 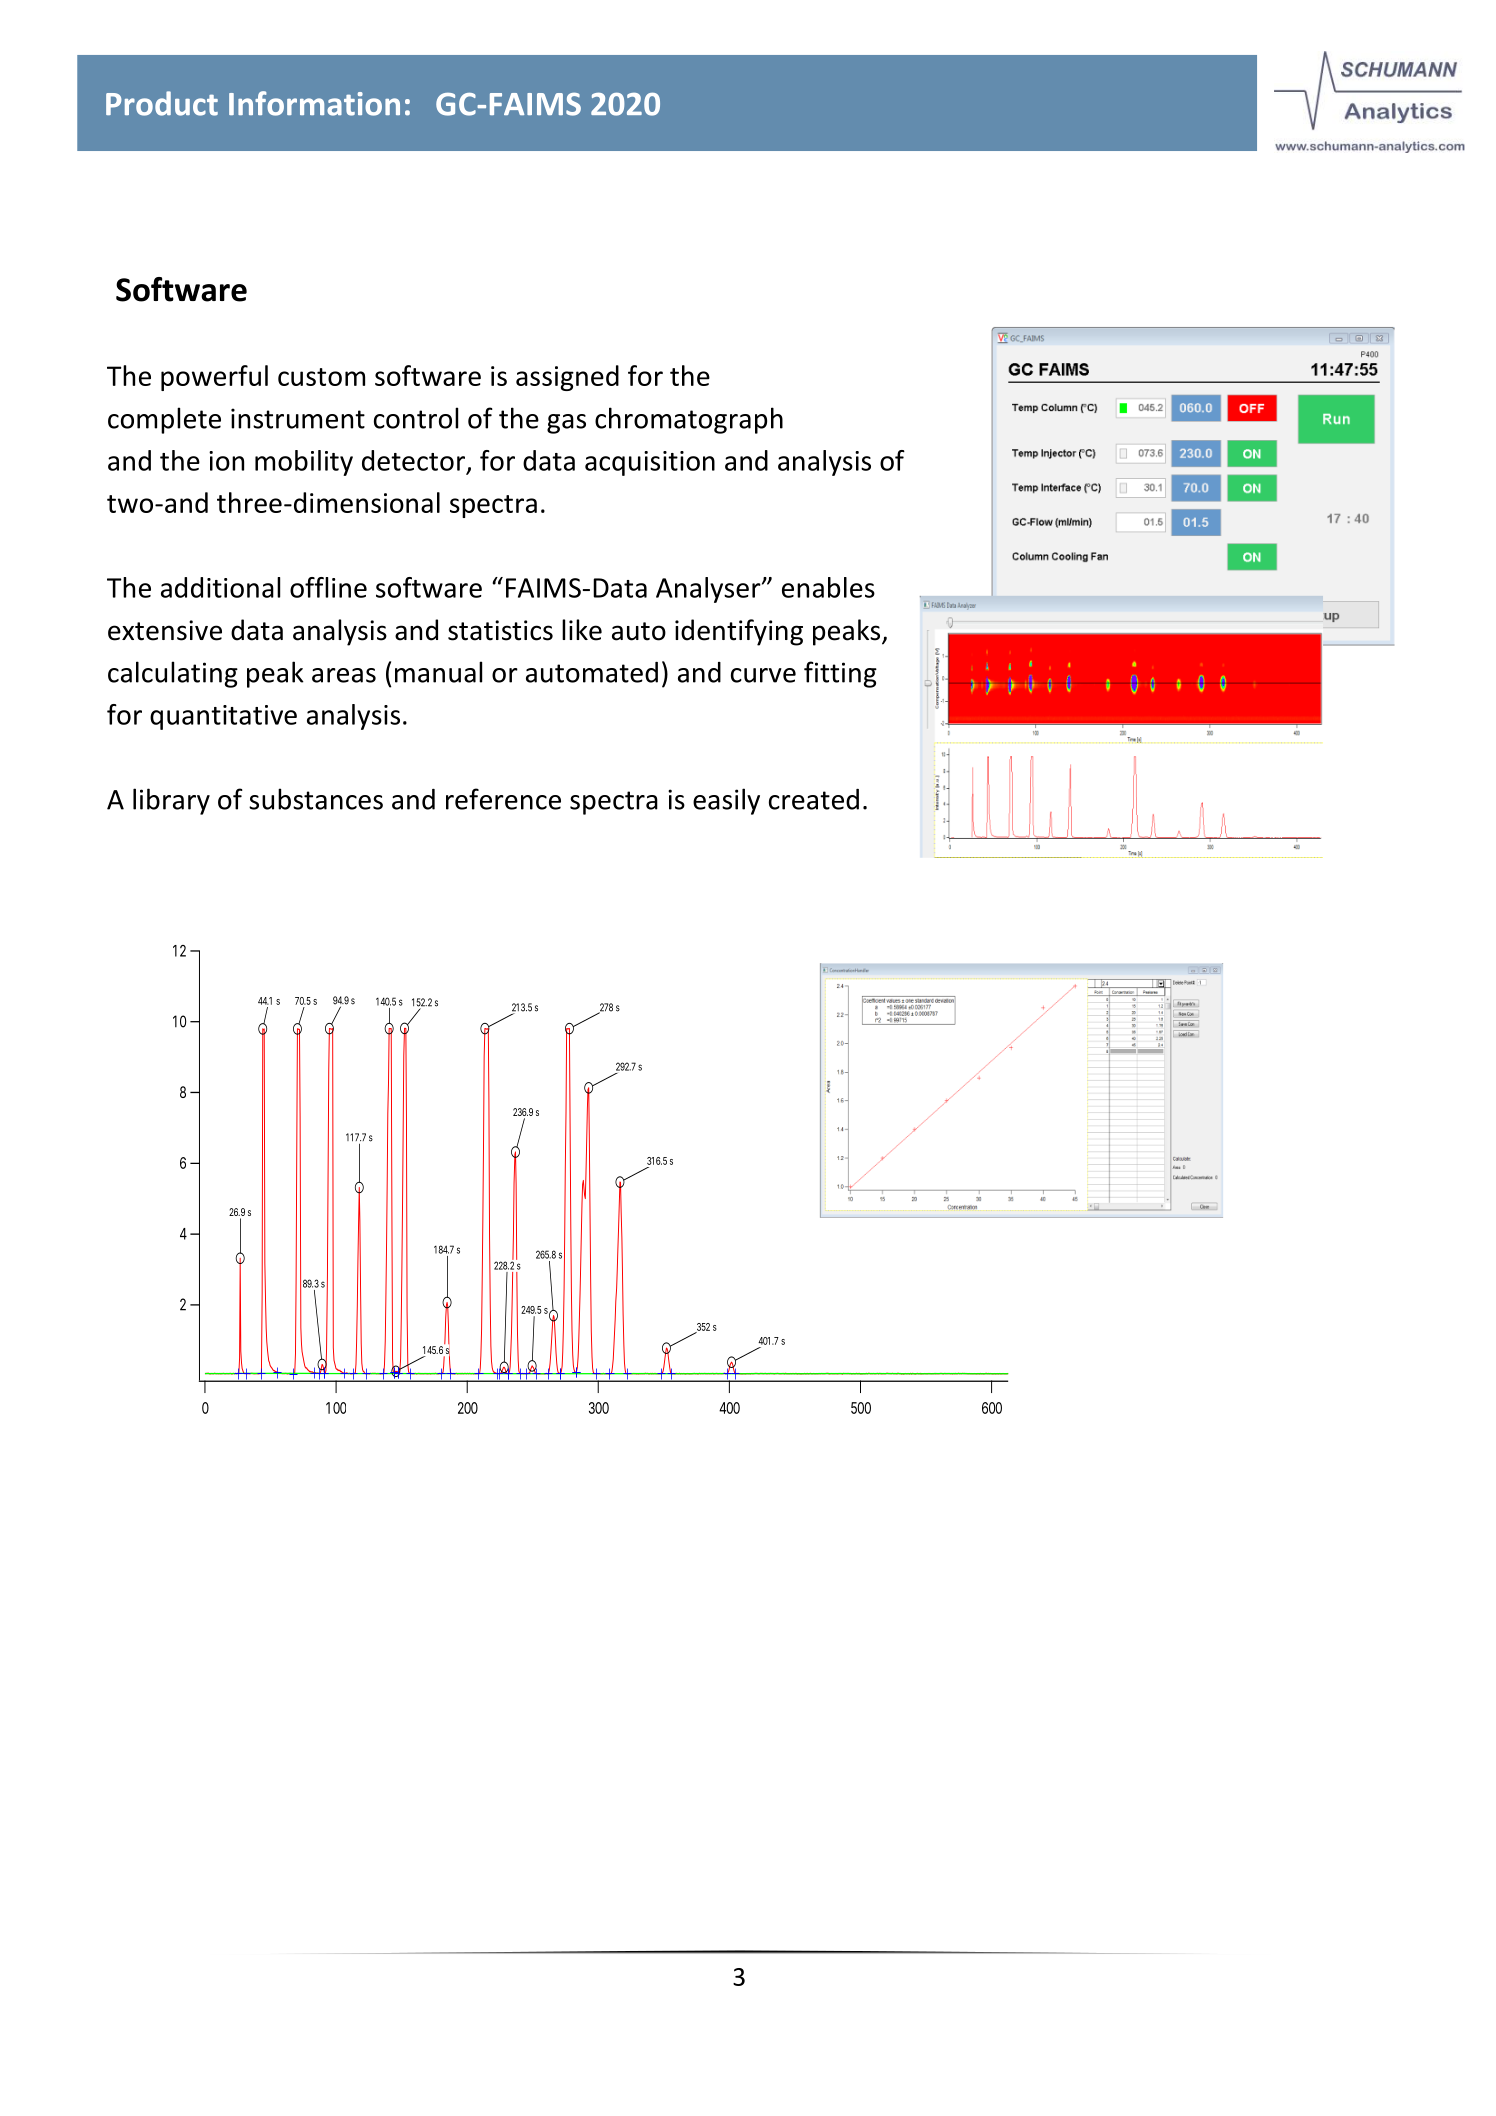 What do you see at coordinates (503, 799) in the page?
I see `reference` at bounding box center [503, 799].
